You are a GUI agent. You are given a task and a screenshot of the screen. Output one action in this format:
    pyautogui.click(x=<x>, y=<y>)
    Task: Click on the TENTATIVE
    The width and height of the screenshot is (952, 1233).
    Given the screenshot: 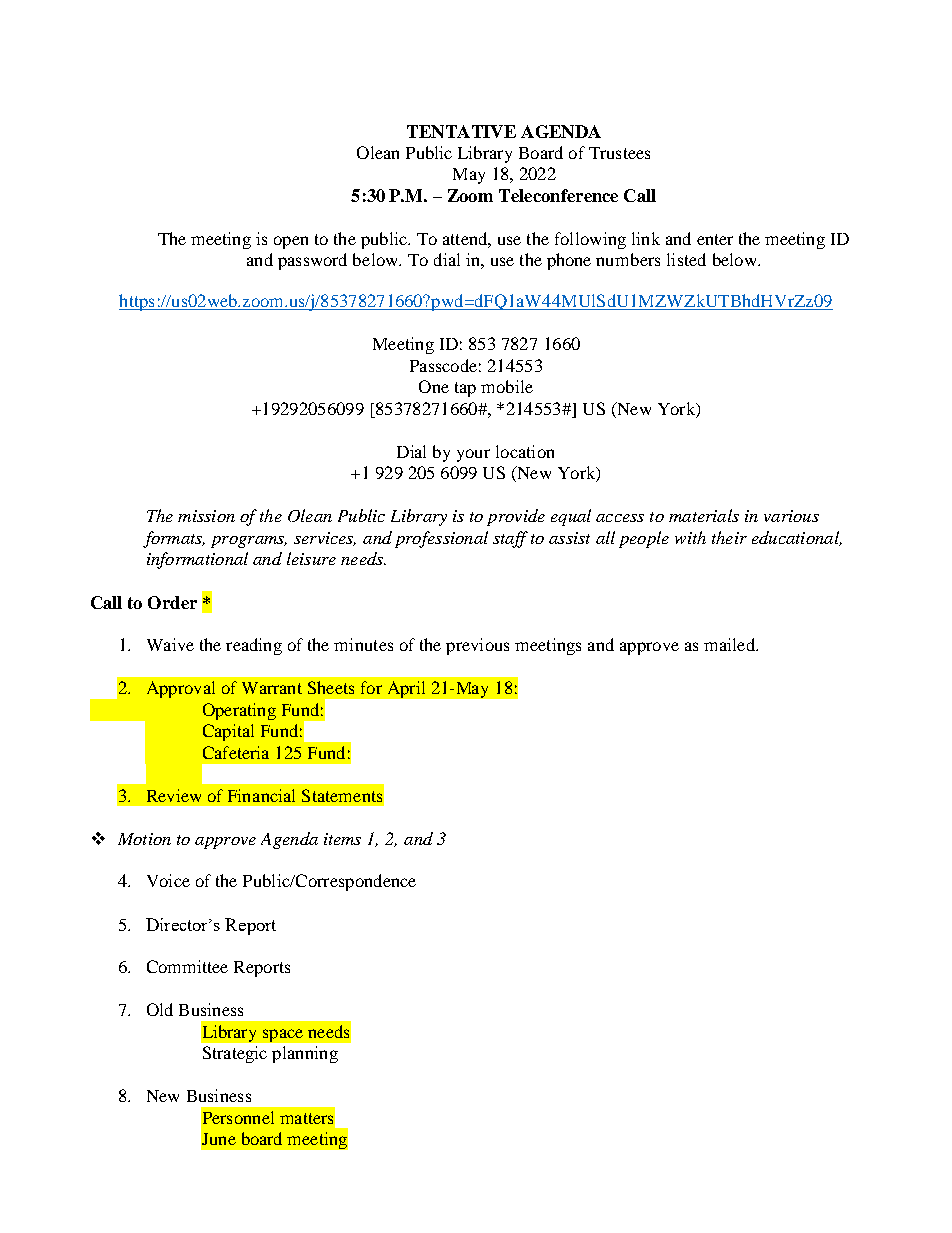 What is the action you would take?
    pyautogui.click(x=461, y=131)
